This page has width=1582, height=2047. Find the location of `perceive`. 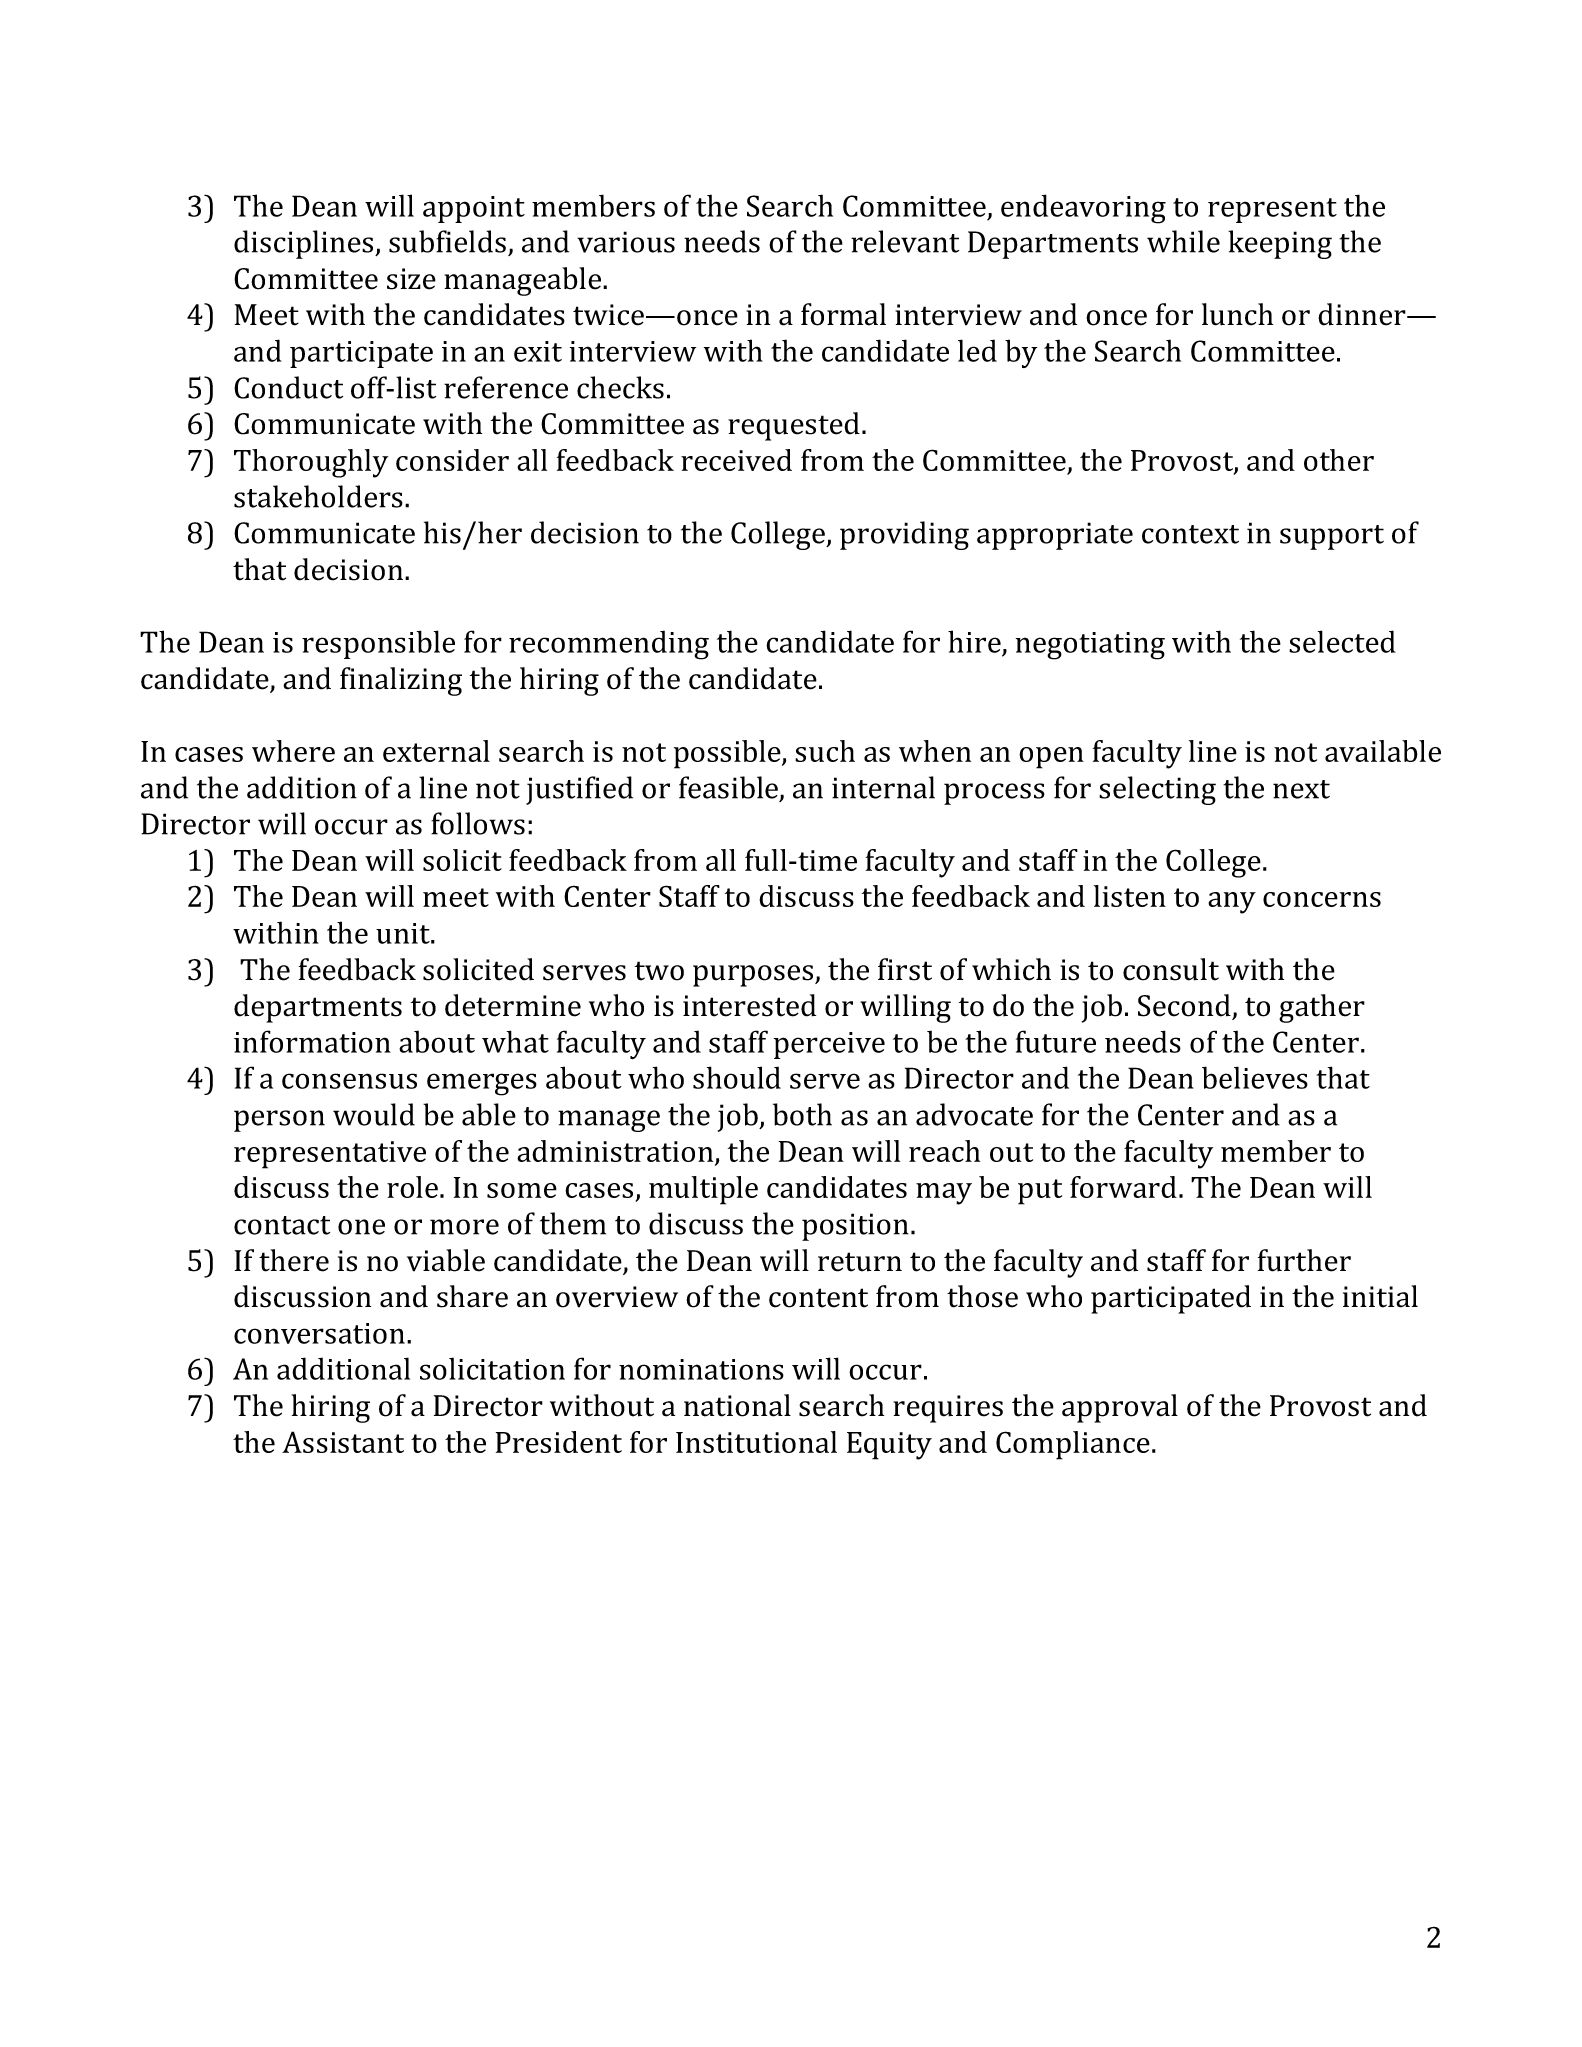

perceive is located at coordinates (829, 1045).
